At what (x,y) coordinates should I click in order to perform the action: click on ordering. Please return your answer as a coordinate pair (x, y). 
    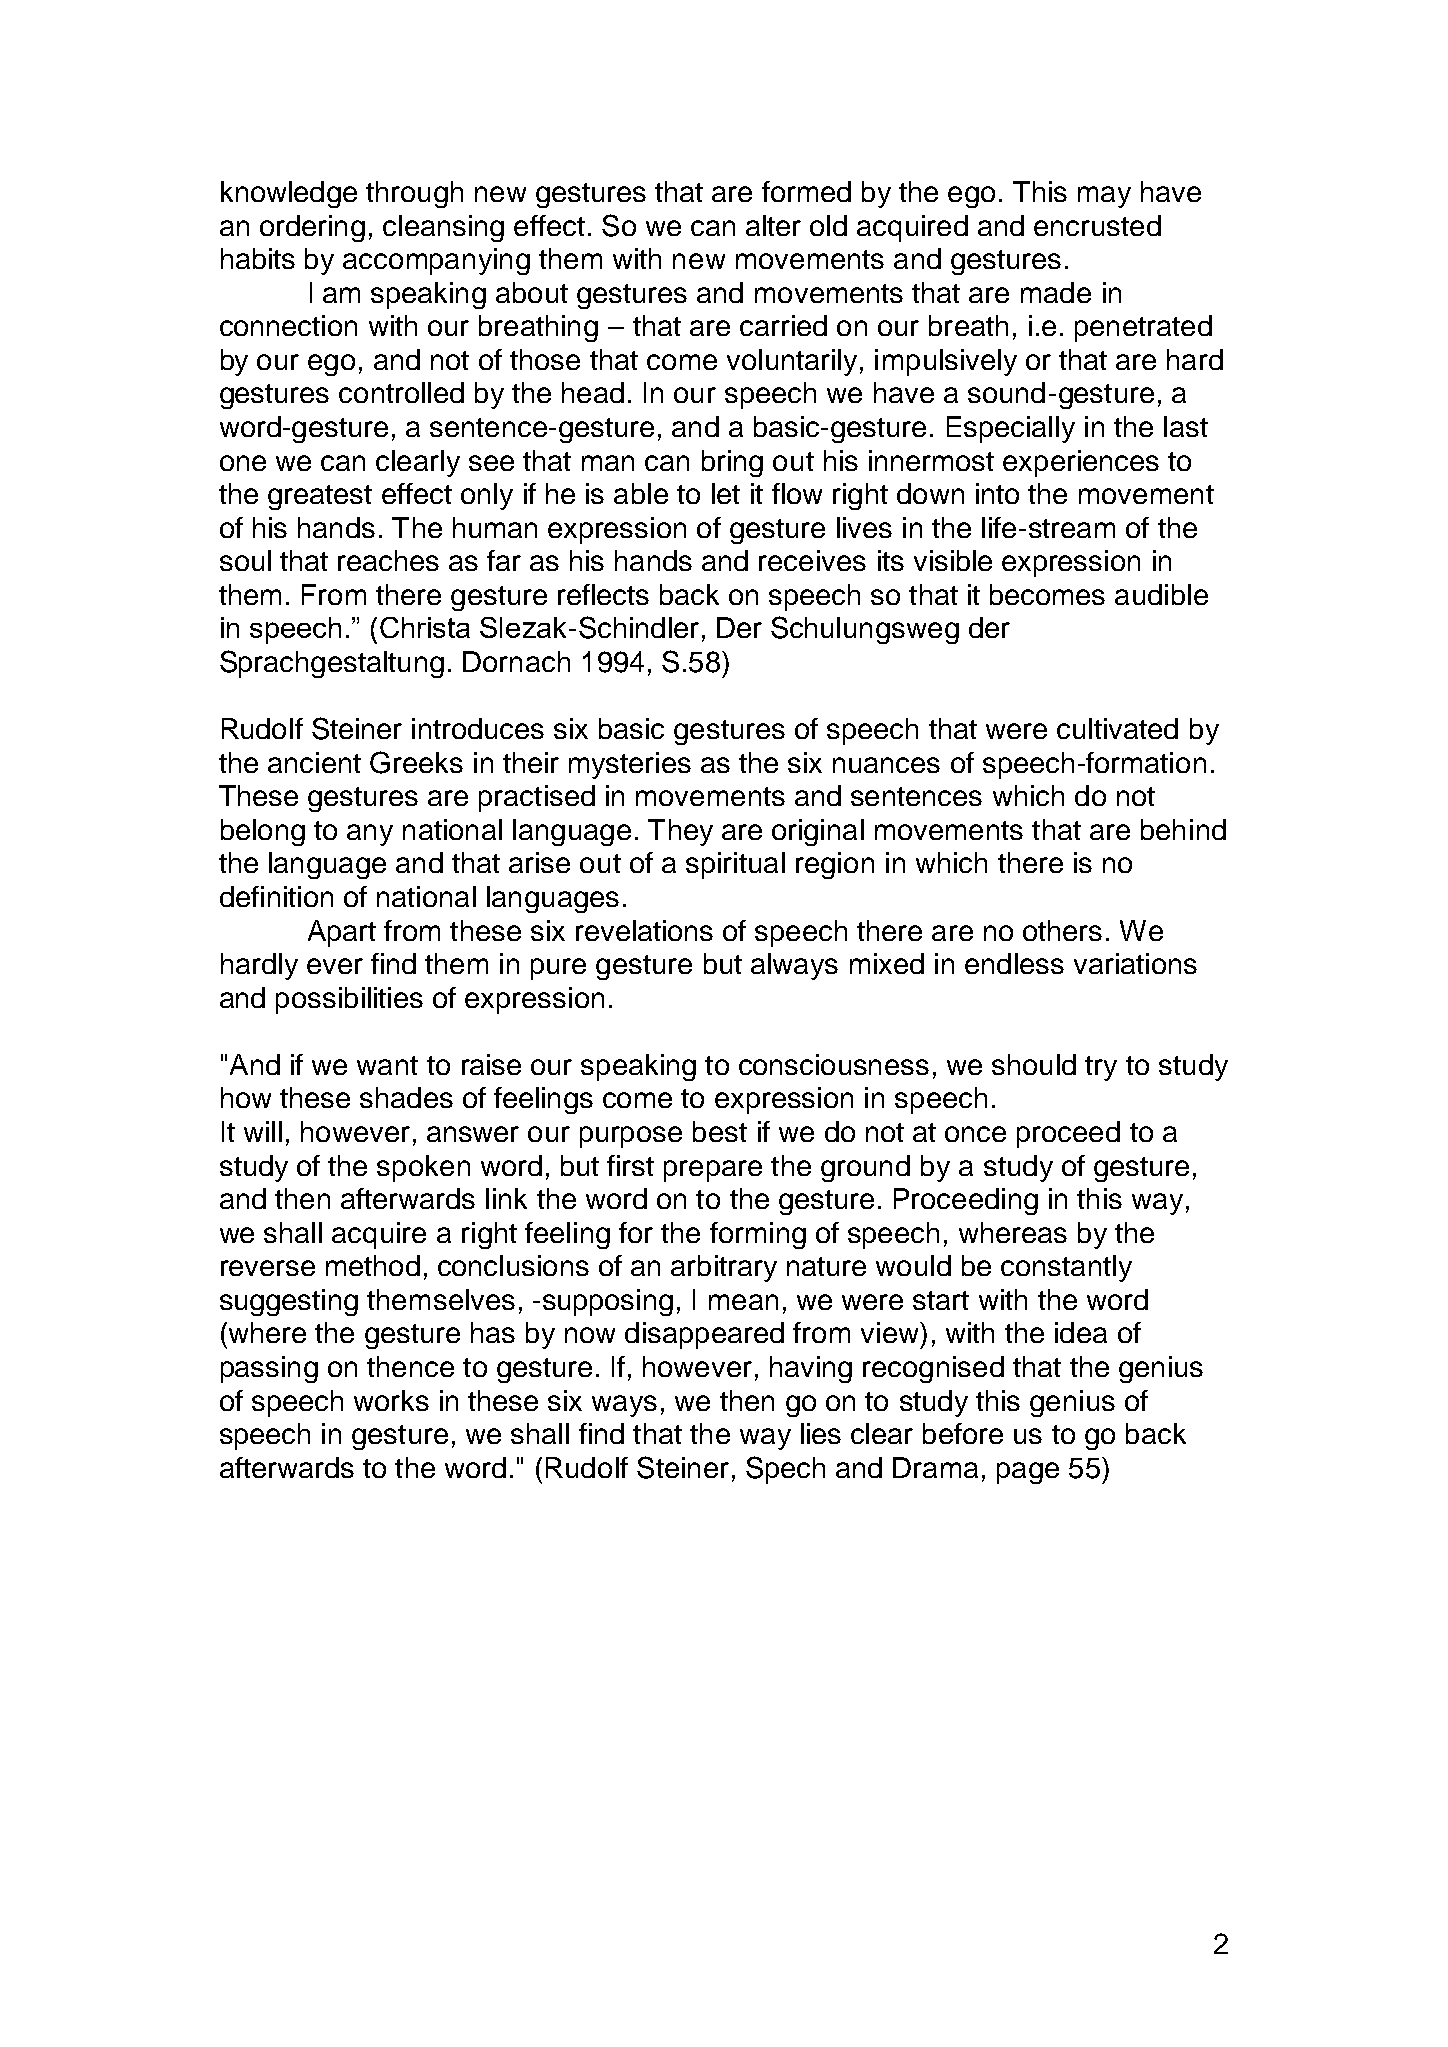
    Looking at the image, I should click on (312, 228).
